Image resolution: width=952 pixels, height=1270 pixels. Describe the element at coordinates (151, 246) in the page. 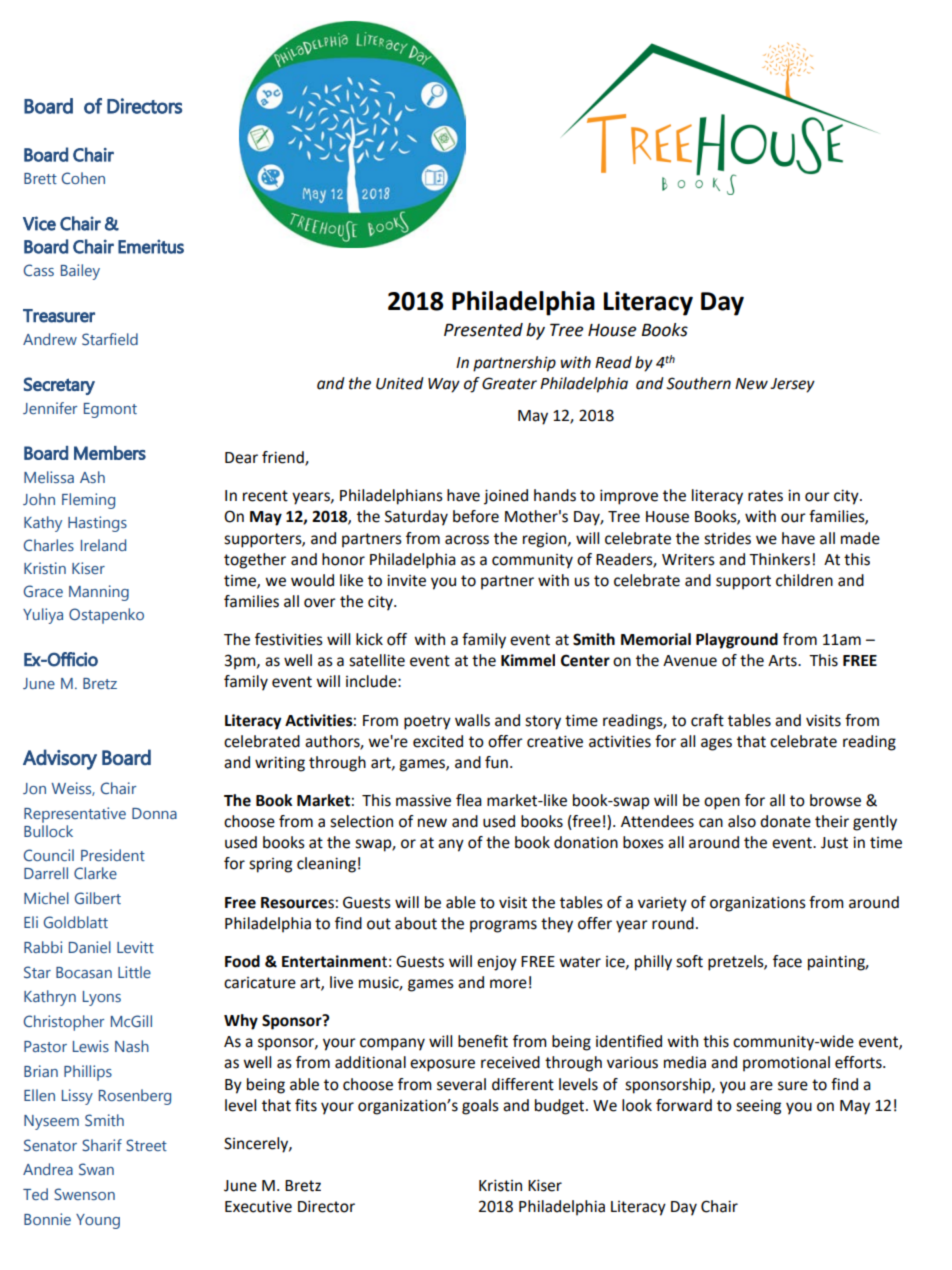

I see `Emeritus` at that location.
